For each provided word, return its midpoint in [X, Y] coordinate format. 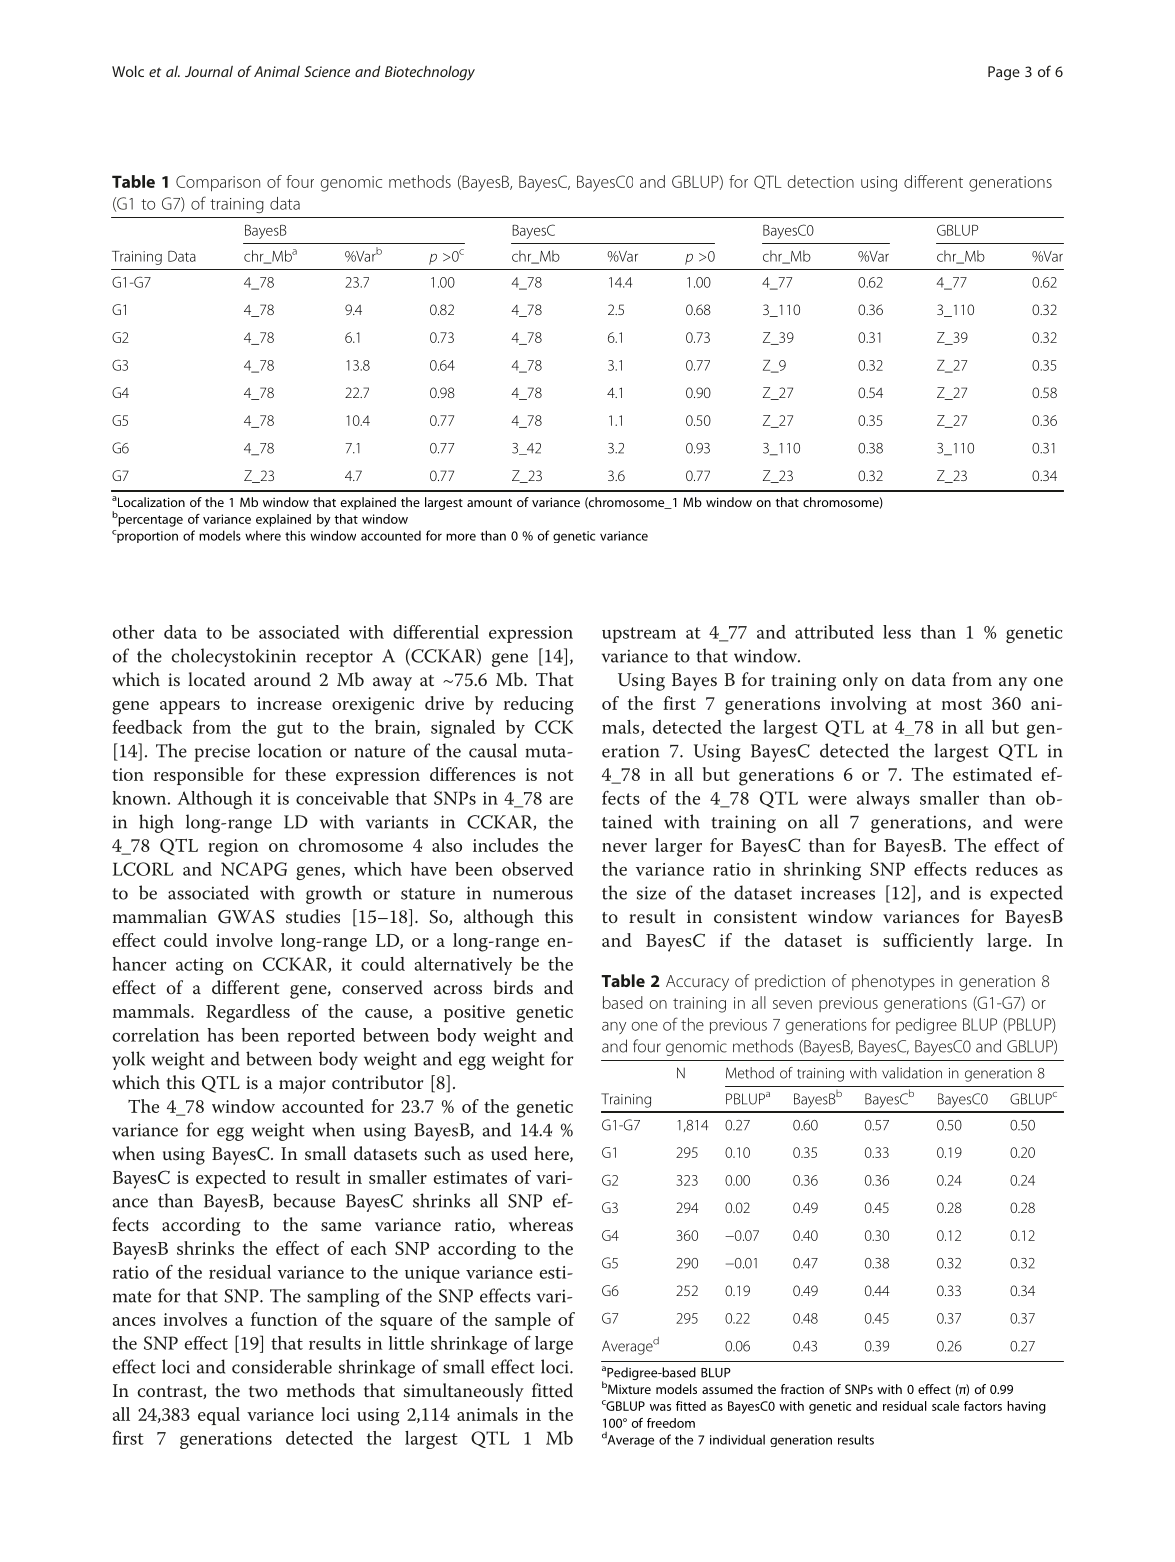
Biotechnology [430, 73]
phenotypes [893, 982]
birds [513, 987]
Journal [209, 71]
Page [1004, 73]
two [263, 1391]
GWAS [246, 917]
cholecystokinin [234, 657]
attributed [834, 632]
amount [489, 503]
